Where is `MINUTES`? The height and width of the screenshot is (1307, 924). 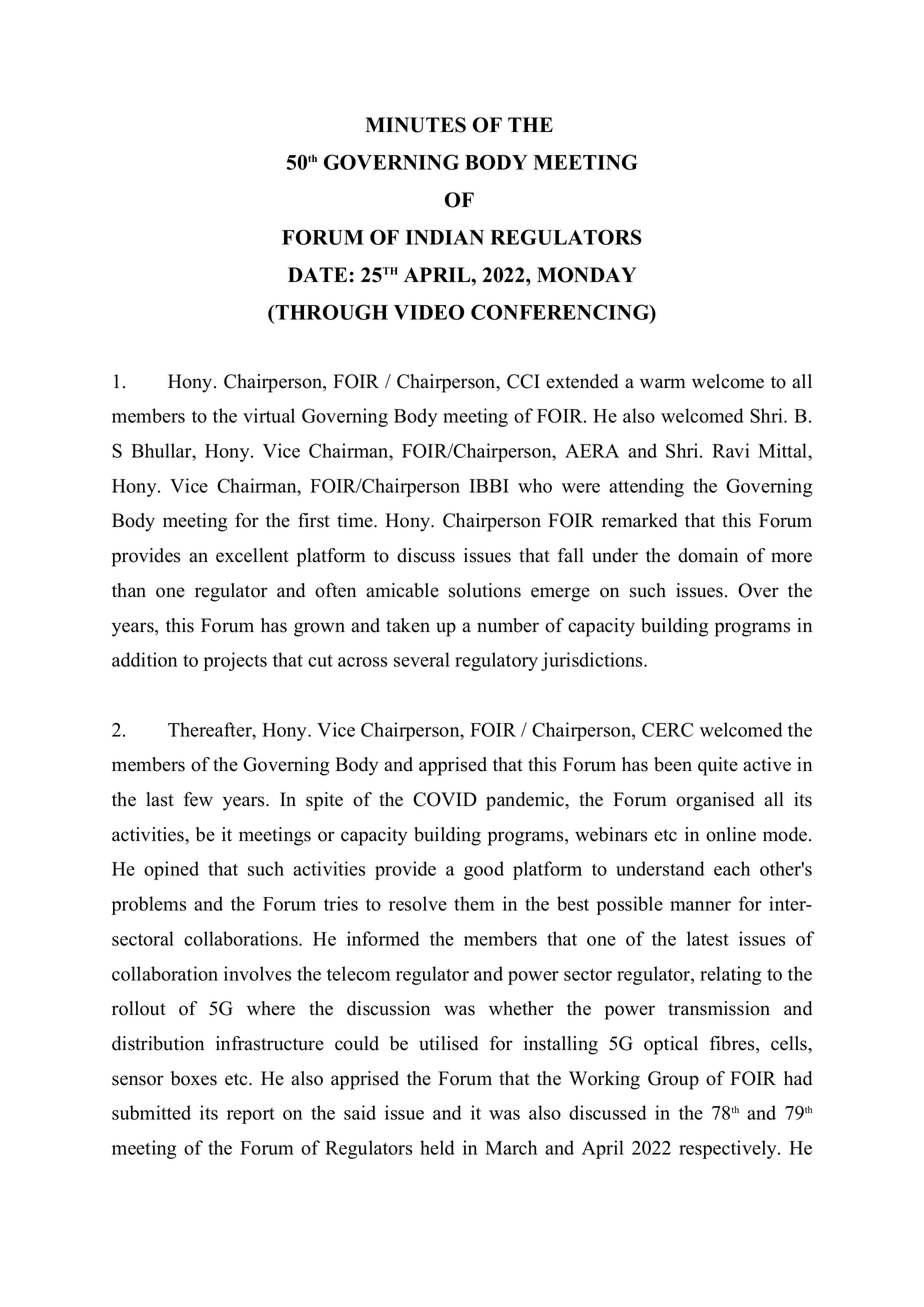
MINUTES is located at coordinates (415, 125).
